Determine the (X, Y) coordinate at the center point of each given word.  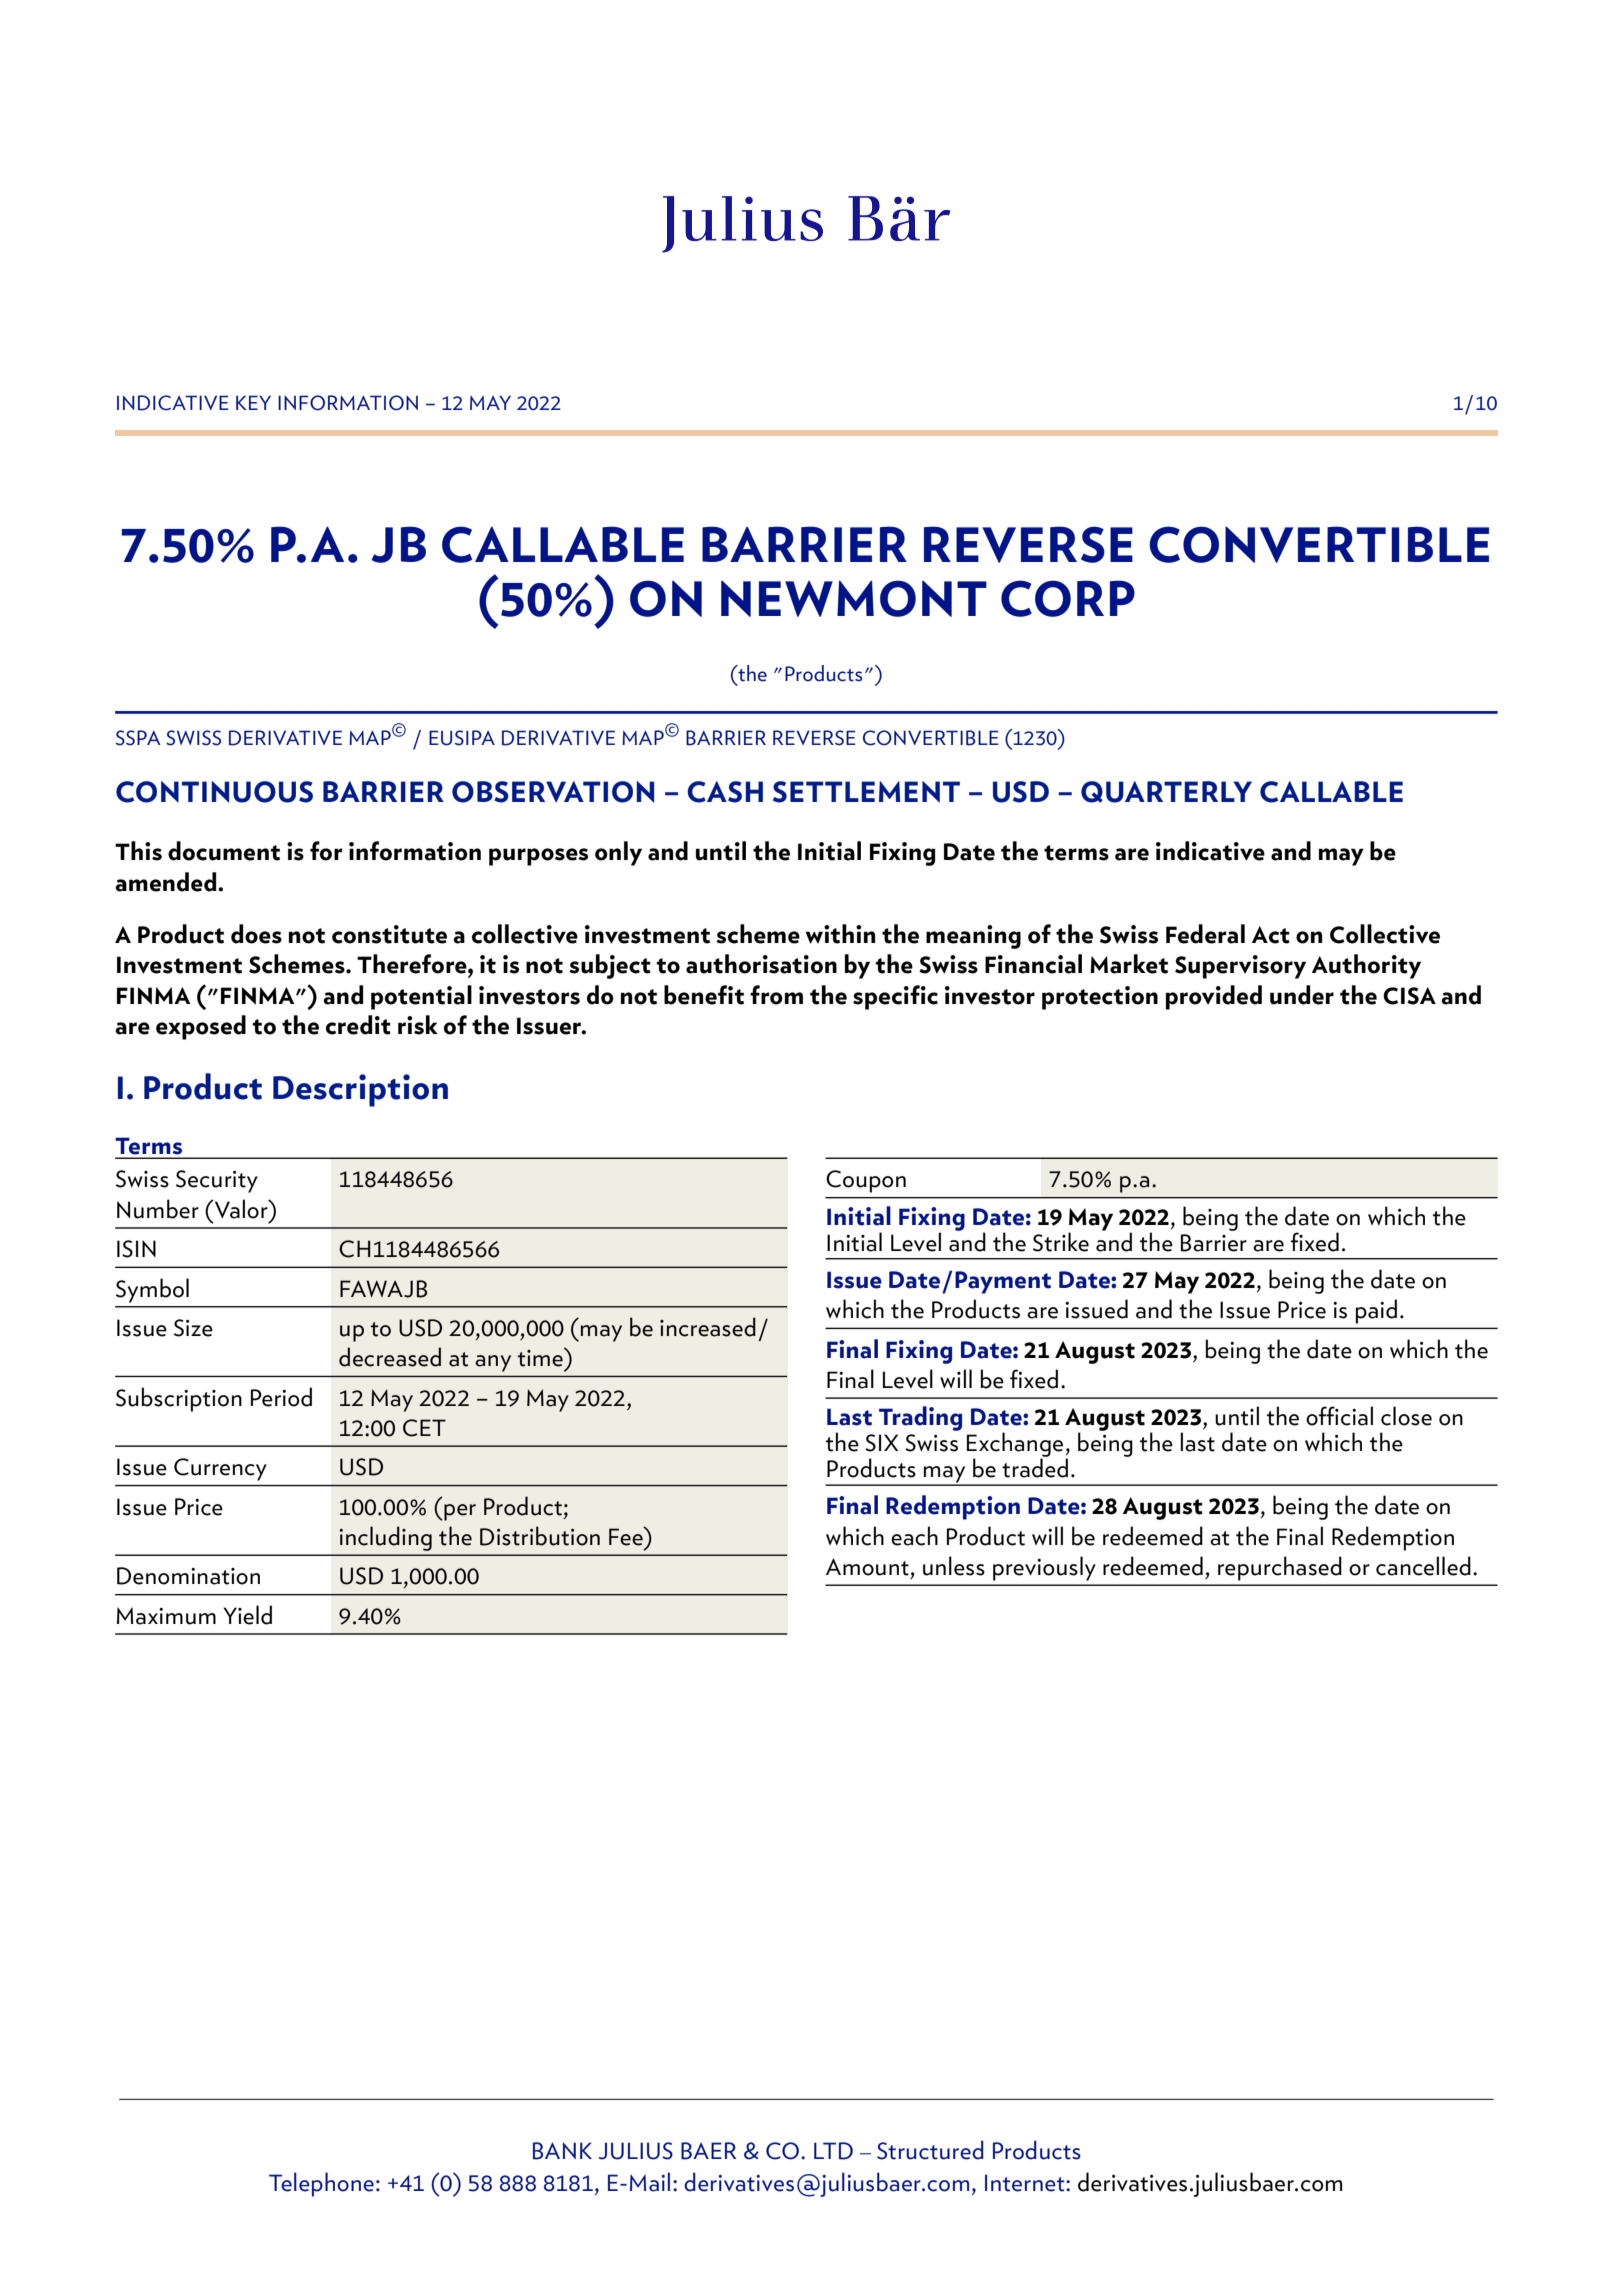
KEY (253, 402)
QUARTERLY (1166, 792)
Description (360, 1090)
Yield (247, 1615)
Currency (220, 1469)
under (1302, 995)
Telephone (321, 2184)
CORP (1068, 598)
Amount (867, 1567)
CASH (725, 792)
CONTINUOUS (214, 792)
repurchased (1280, 1568)
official (1339, 1416)
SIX (881, 1443)
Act (1271, 935)
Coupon (866, 1181)
